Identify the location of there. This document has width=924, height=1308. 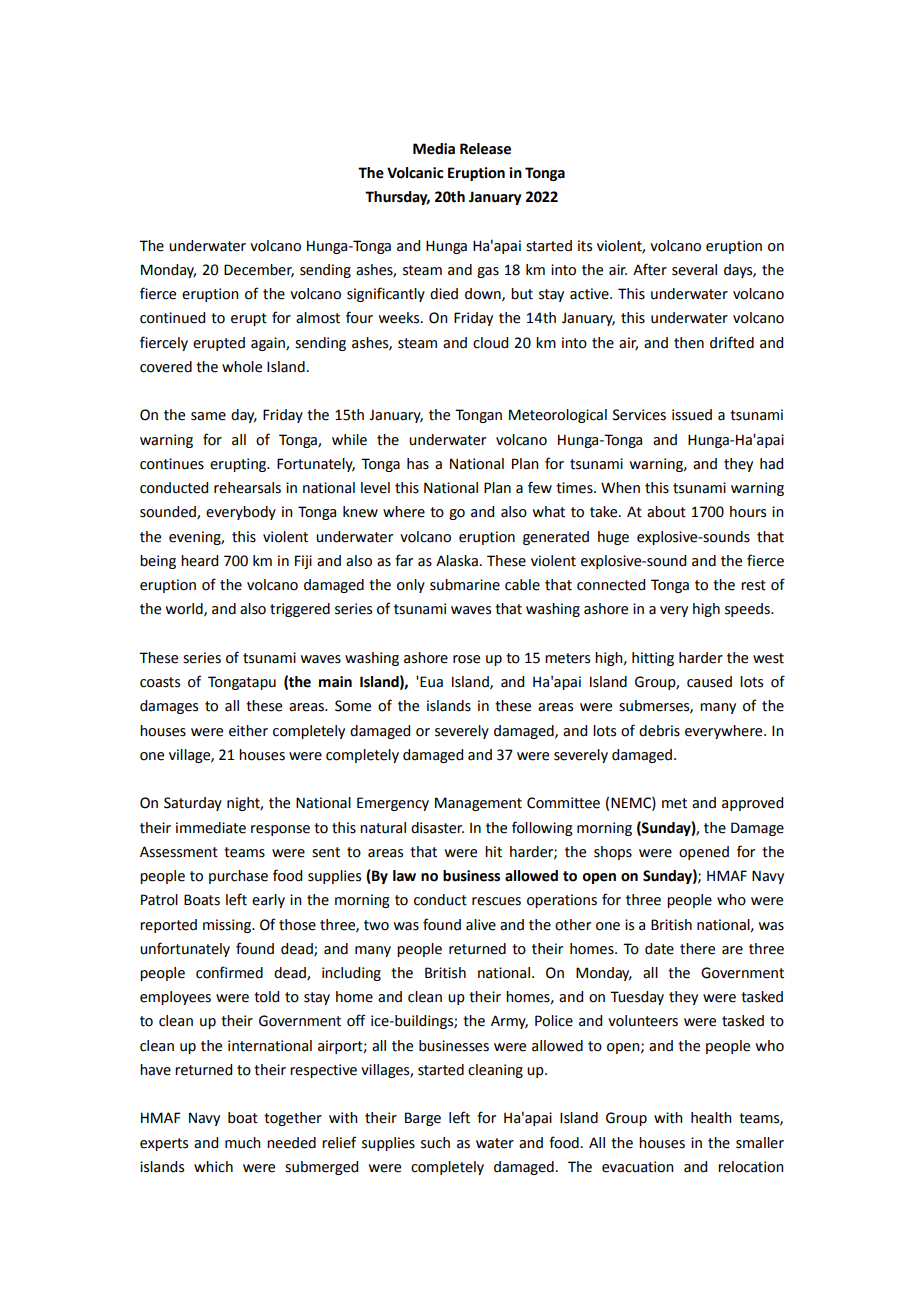
(697, 949).
